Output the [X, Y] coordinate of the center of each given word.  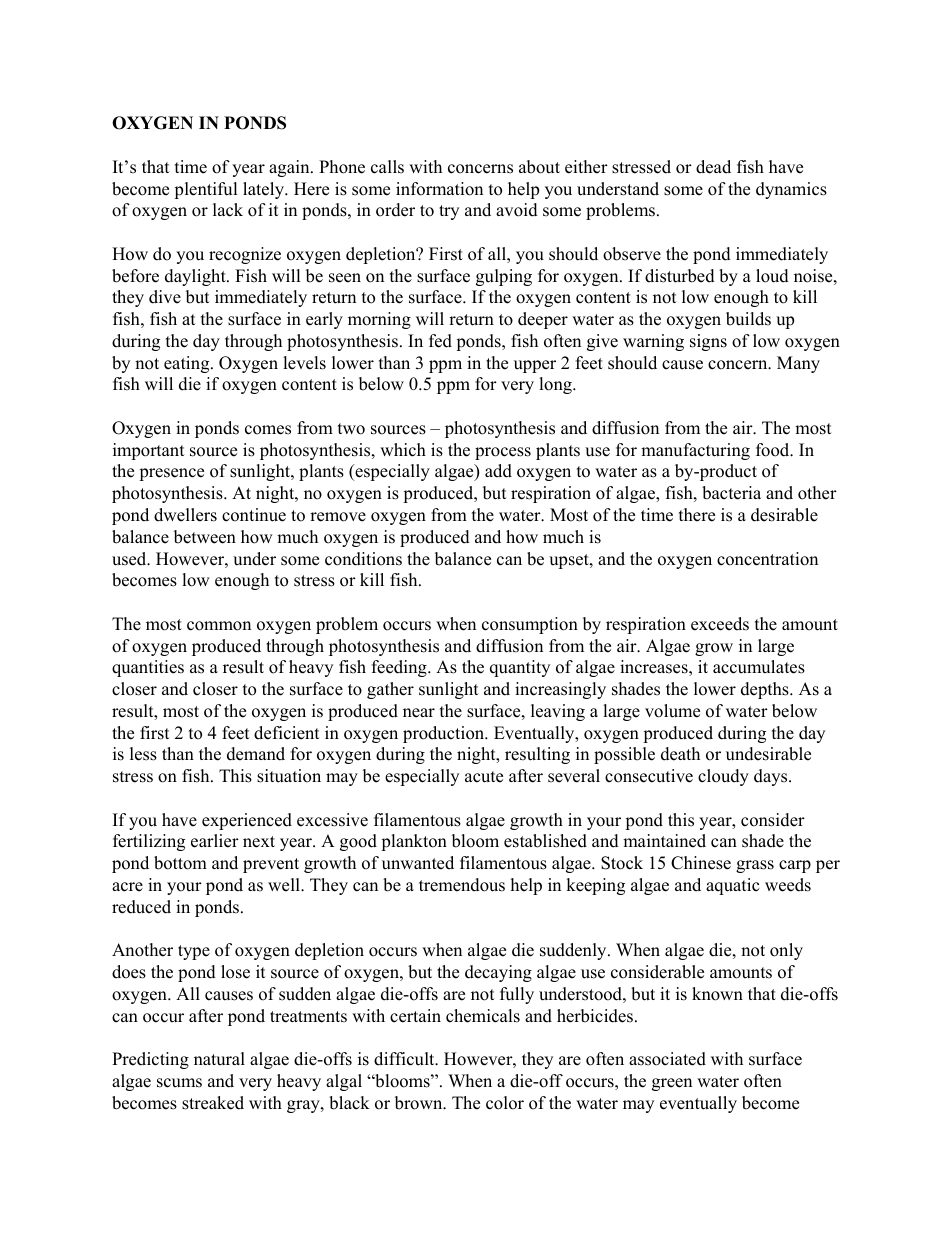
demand [256, 754]
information [439, 189]
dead [713, 167]
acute [484, 777]
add [498, 471]
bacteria [731, 493]
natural [219, 1059]
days [772, 777]
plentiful [206, 190]
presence [171, 474]
